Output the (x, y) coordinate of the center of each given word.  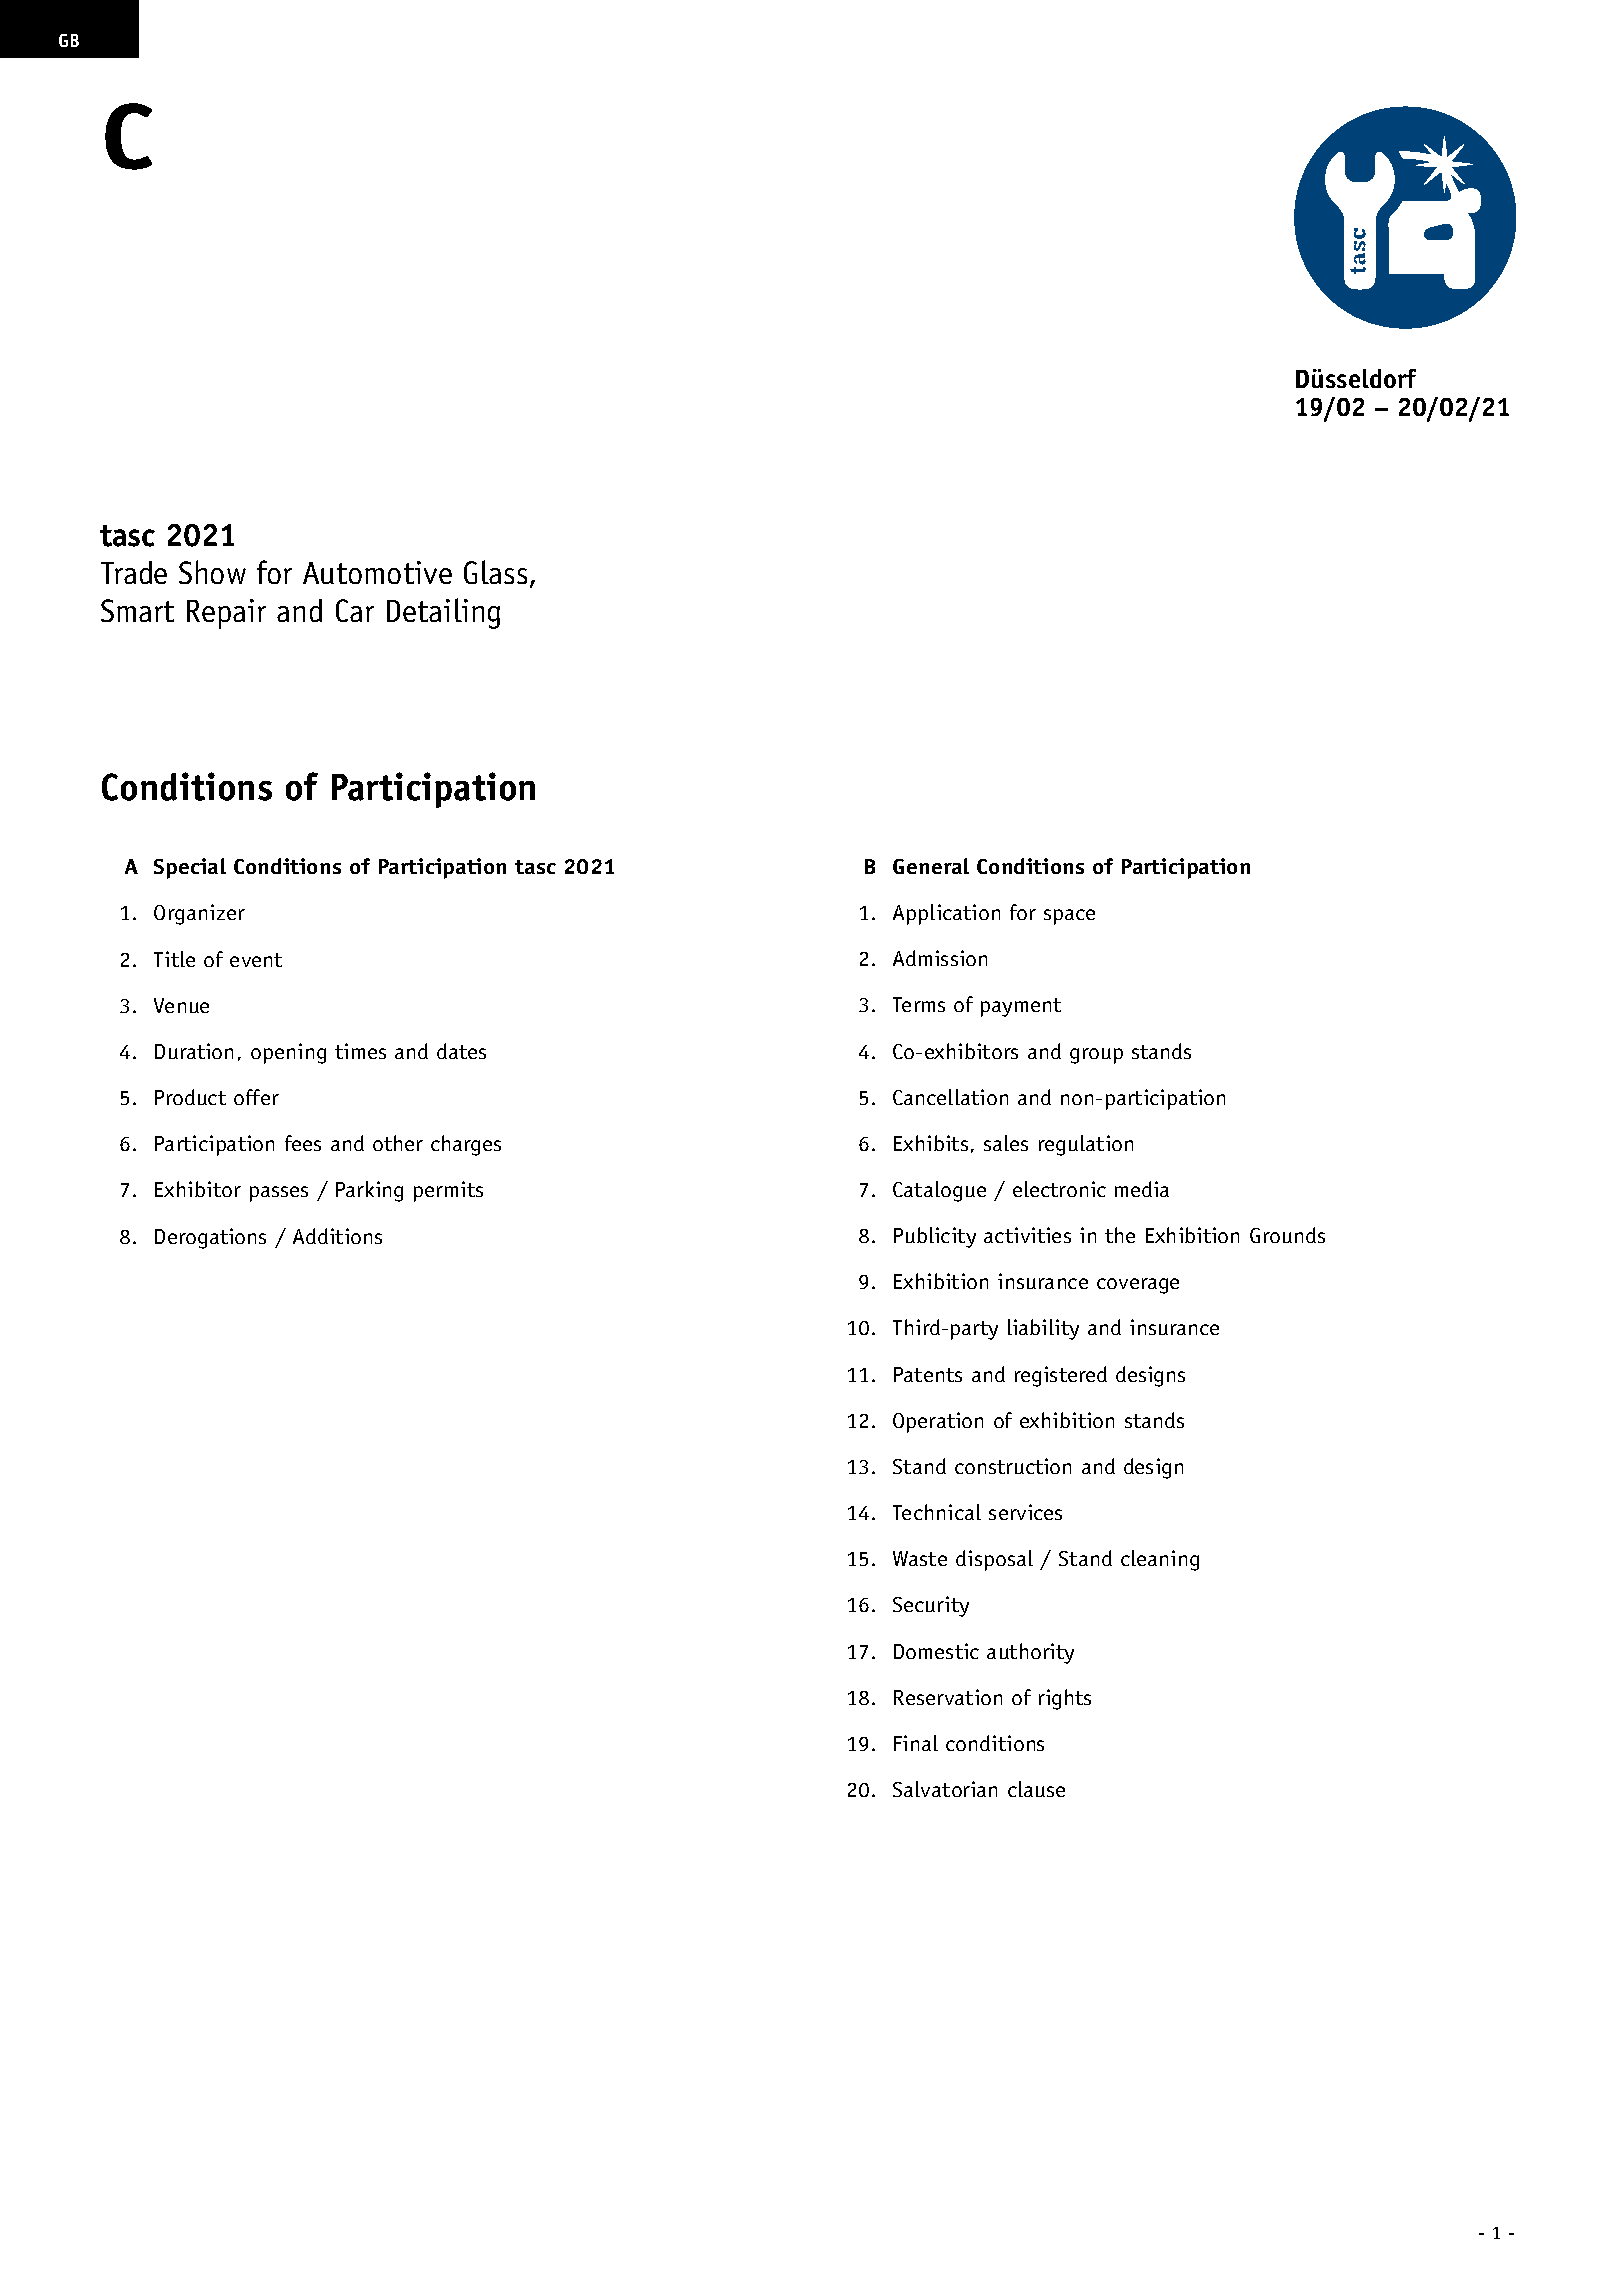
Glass (495, 572)
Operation (938, 1422)
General (931, 866)
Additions (337, 1236)
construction (1013, 1466)
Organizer (199, 914)
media (1142, 1189)
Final (916, 1743)
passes (279, 1194)
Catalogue (939, 1191)
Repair (226, 614)
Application (946, 914)
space (1069, 917)
